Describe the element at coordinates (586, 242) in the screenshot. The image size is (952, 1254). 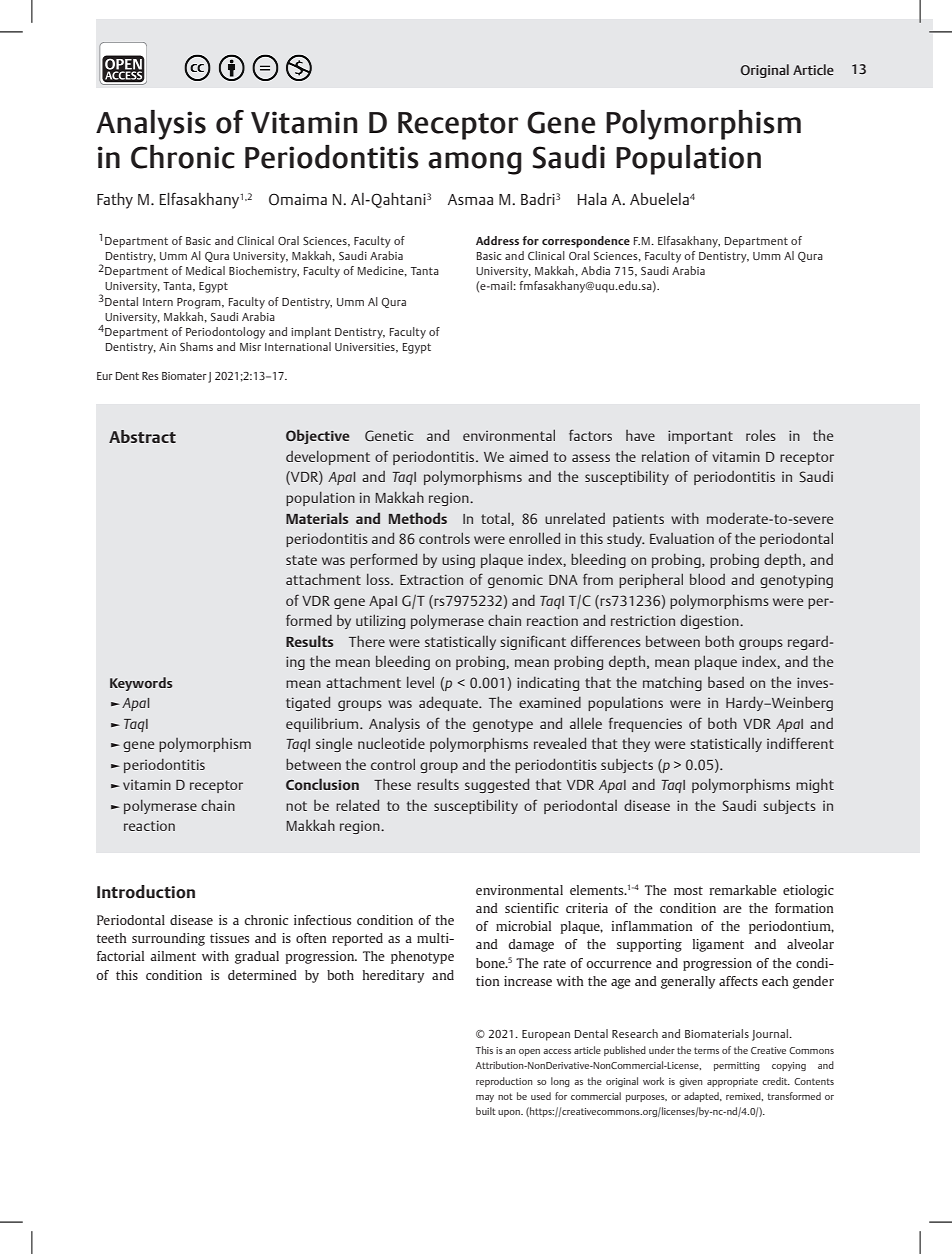
I see `correspondence` at that location.
